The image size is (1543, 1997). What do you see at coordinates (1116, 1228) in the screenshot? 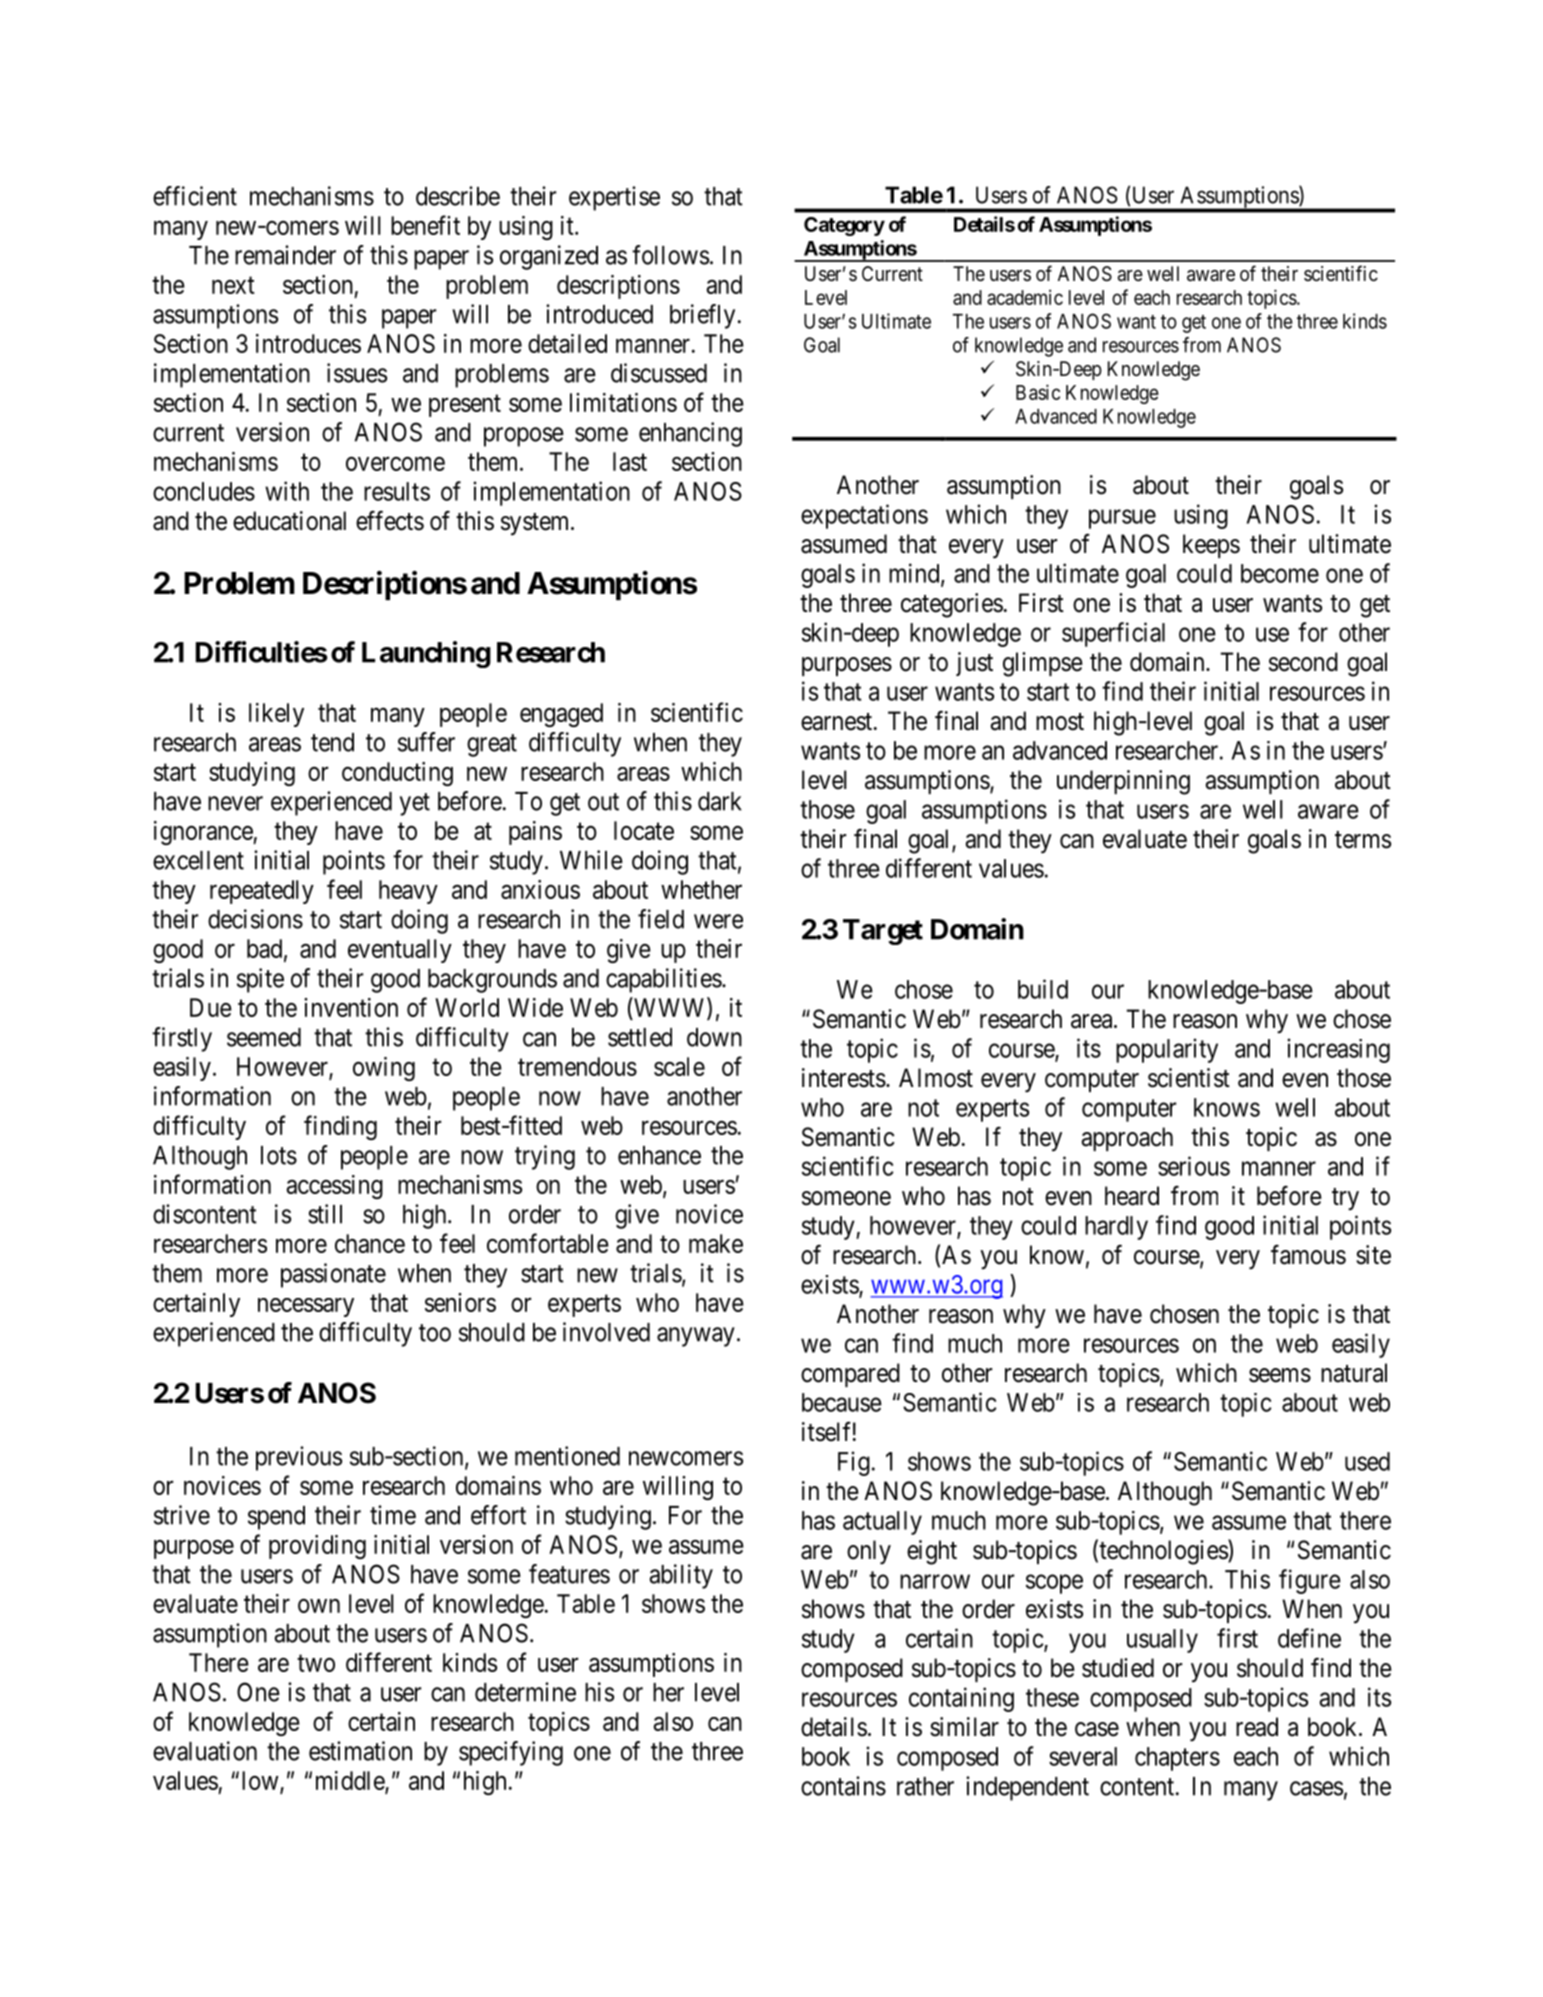
I see `hardly` at bounding box center [1116, 1228].
